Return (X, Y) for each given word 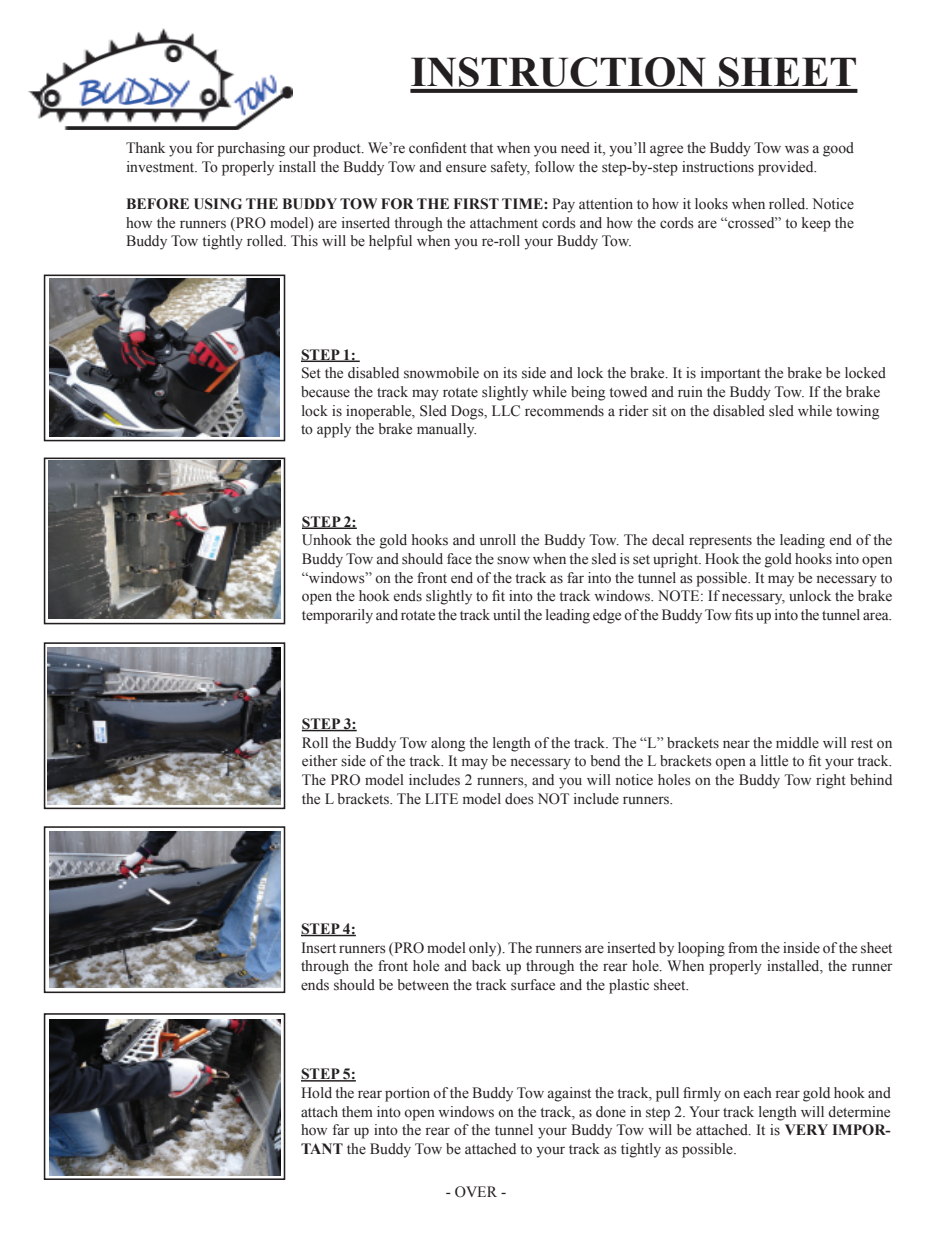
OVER (476, 1192)
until (507, 614)
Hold (316, 1093)
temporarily (337, 616)
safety (510, 168)
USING (218, 204)
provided (787, 168)
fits (744, 615)
